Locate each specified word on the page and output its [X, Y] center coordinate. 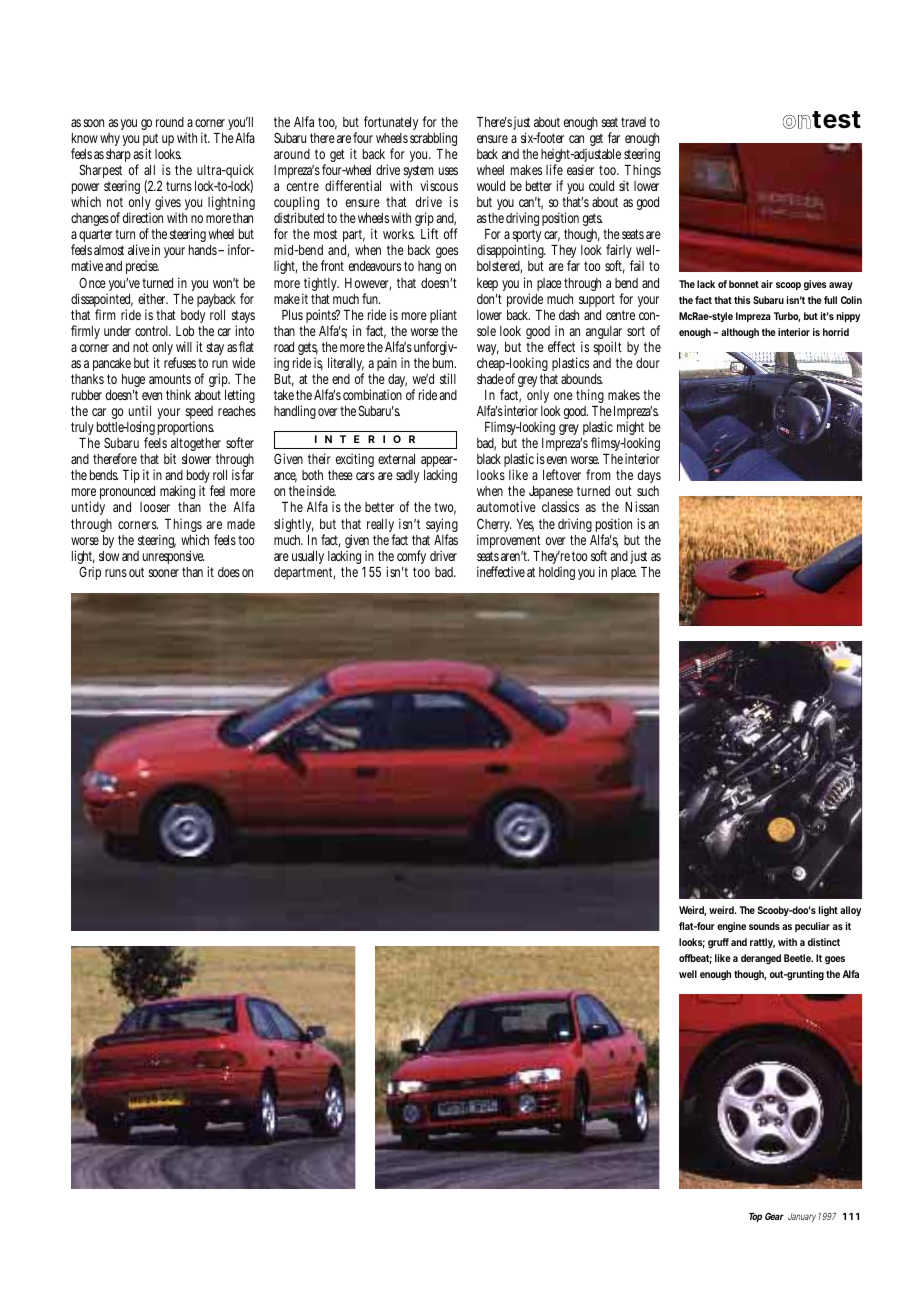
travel [633, 122]
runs [116, 573]
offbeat [695, 959]
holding [557, 573]
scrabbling [433, 141]
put [150, 141]
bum [444, 363]
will [184, 346]
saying [442, 526]
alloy [850, 911]
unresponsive [173, 557]
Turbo [787, 317]
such [648, 491]
